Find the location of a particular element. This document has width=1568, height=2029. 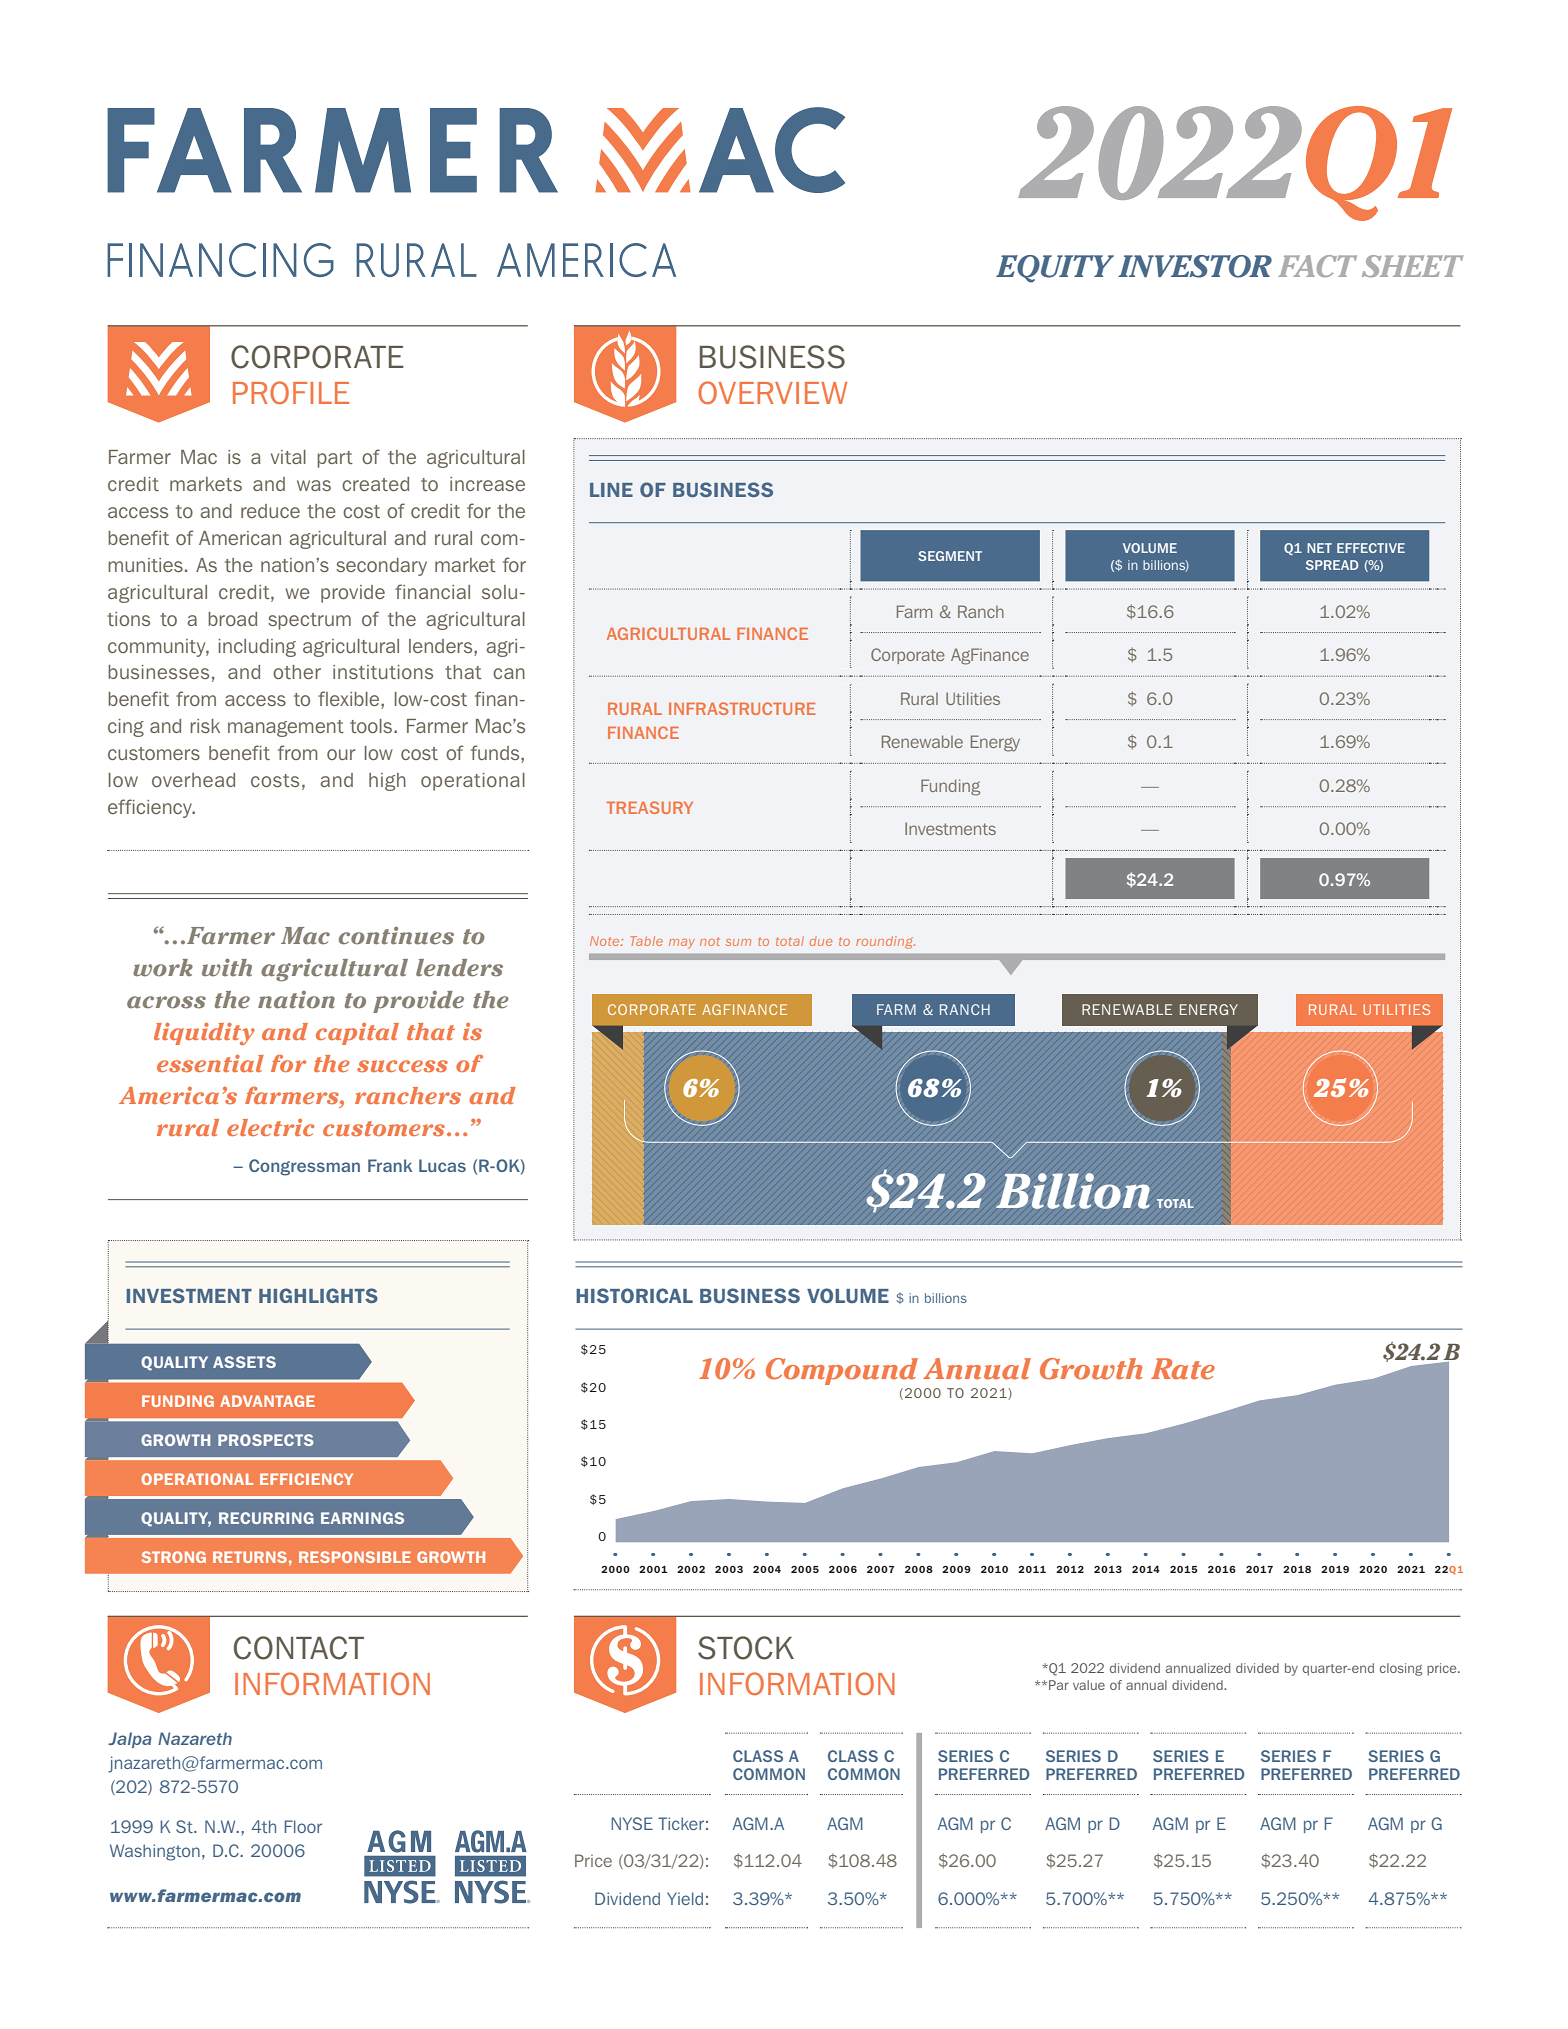

Yield is located at coordinates (685, 1898).
